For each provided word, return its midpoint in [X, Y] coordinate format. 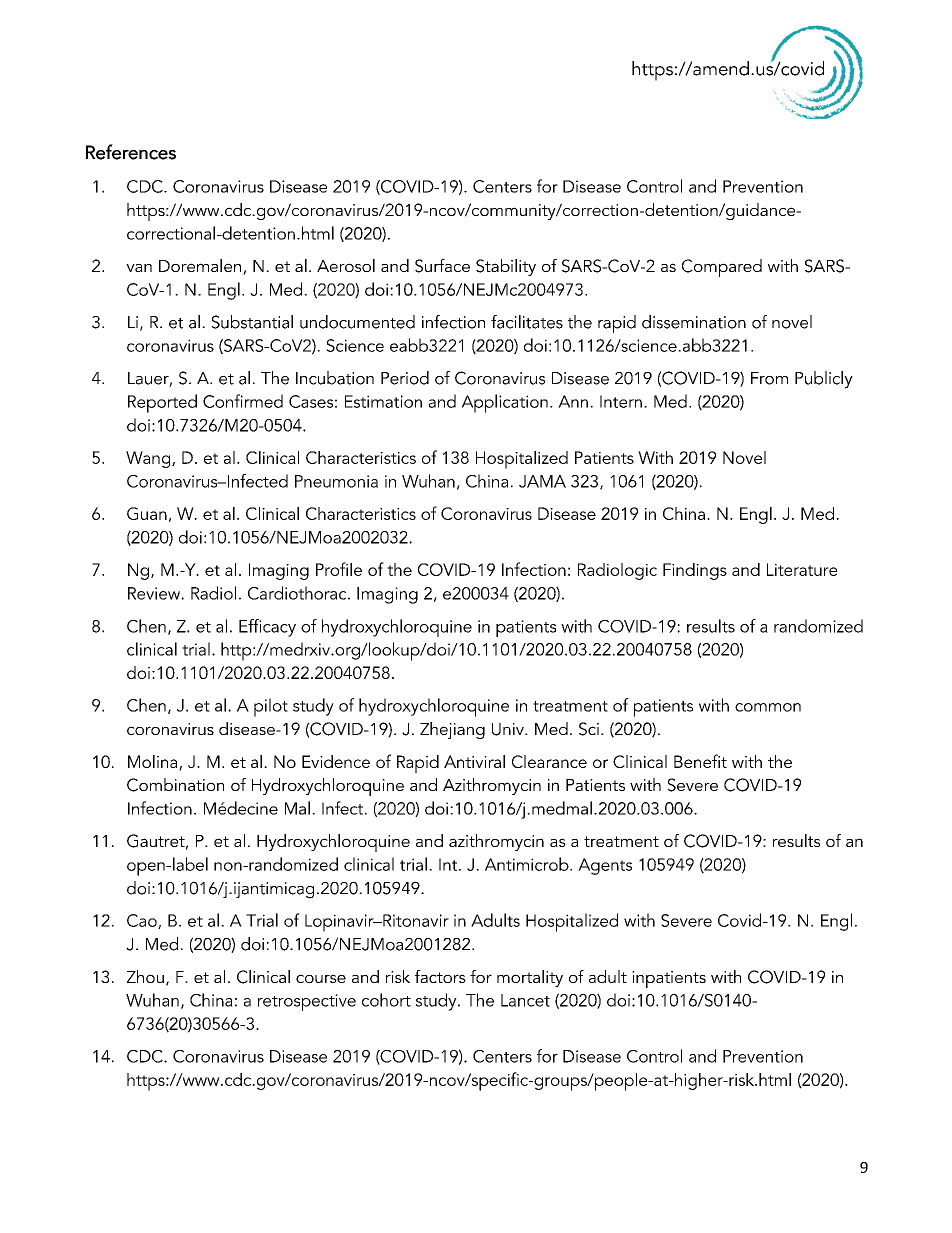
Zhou [145, 976]
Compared [722, 268]
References [131, 152]
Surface [442, 266]
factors [440, 976]
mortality [530, 978]
